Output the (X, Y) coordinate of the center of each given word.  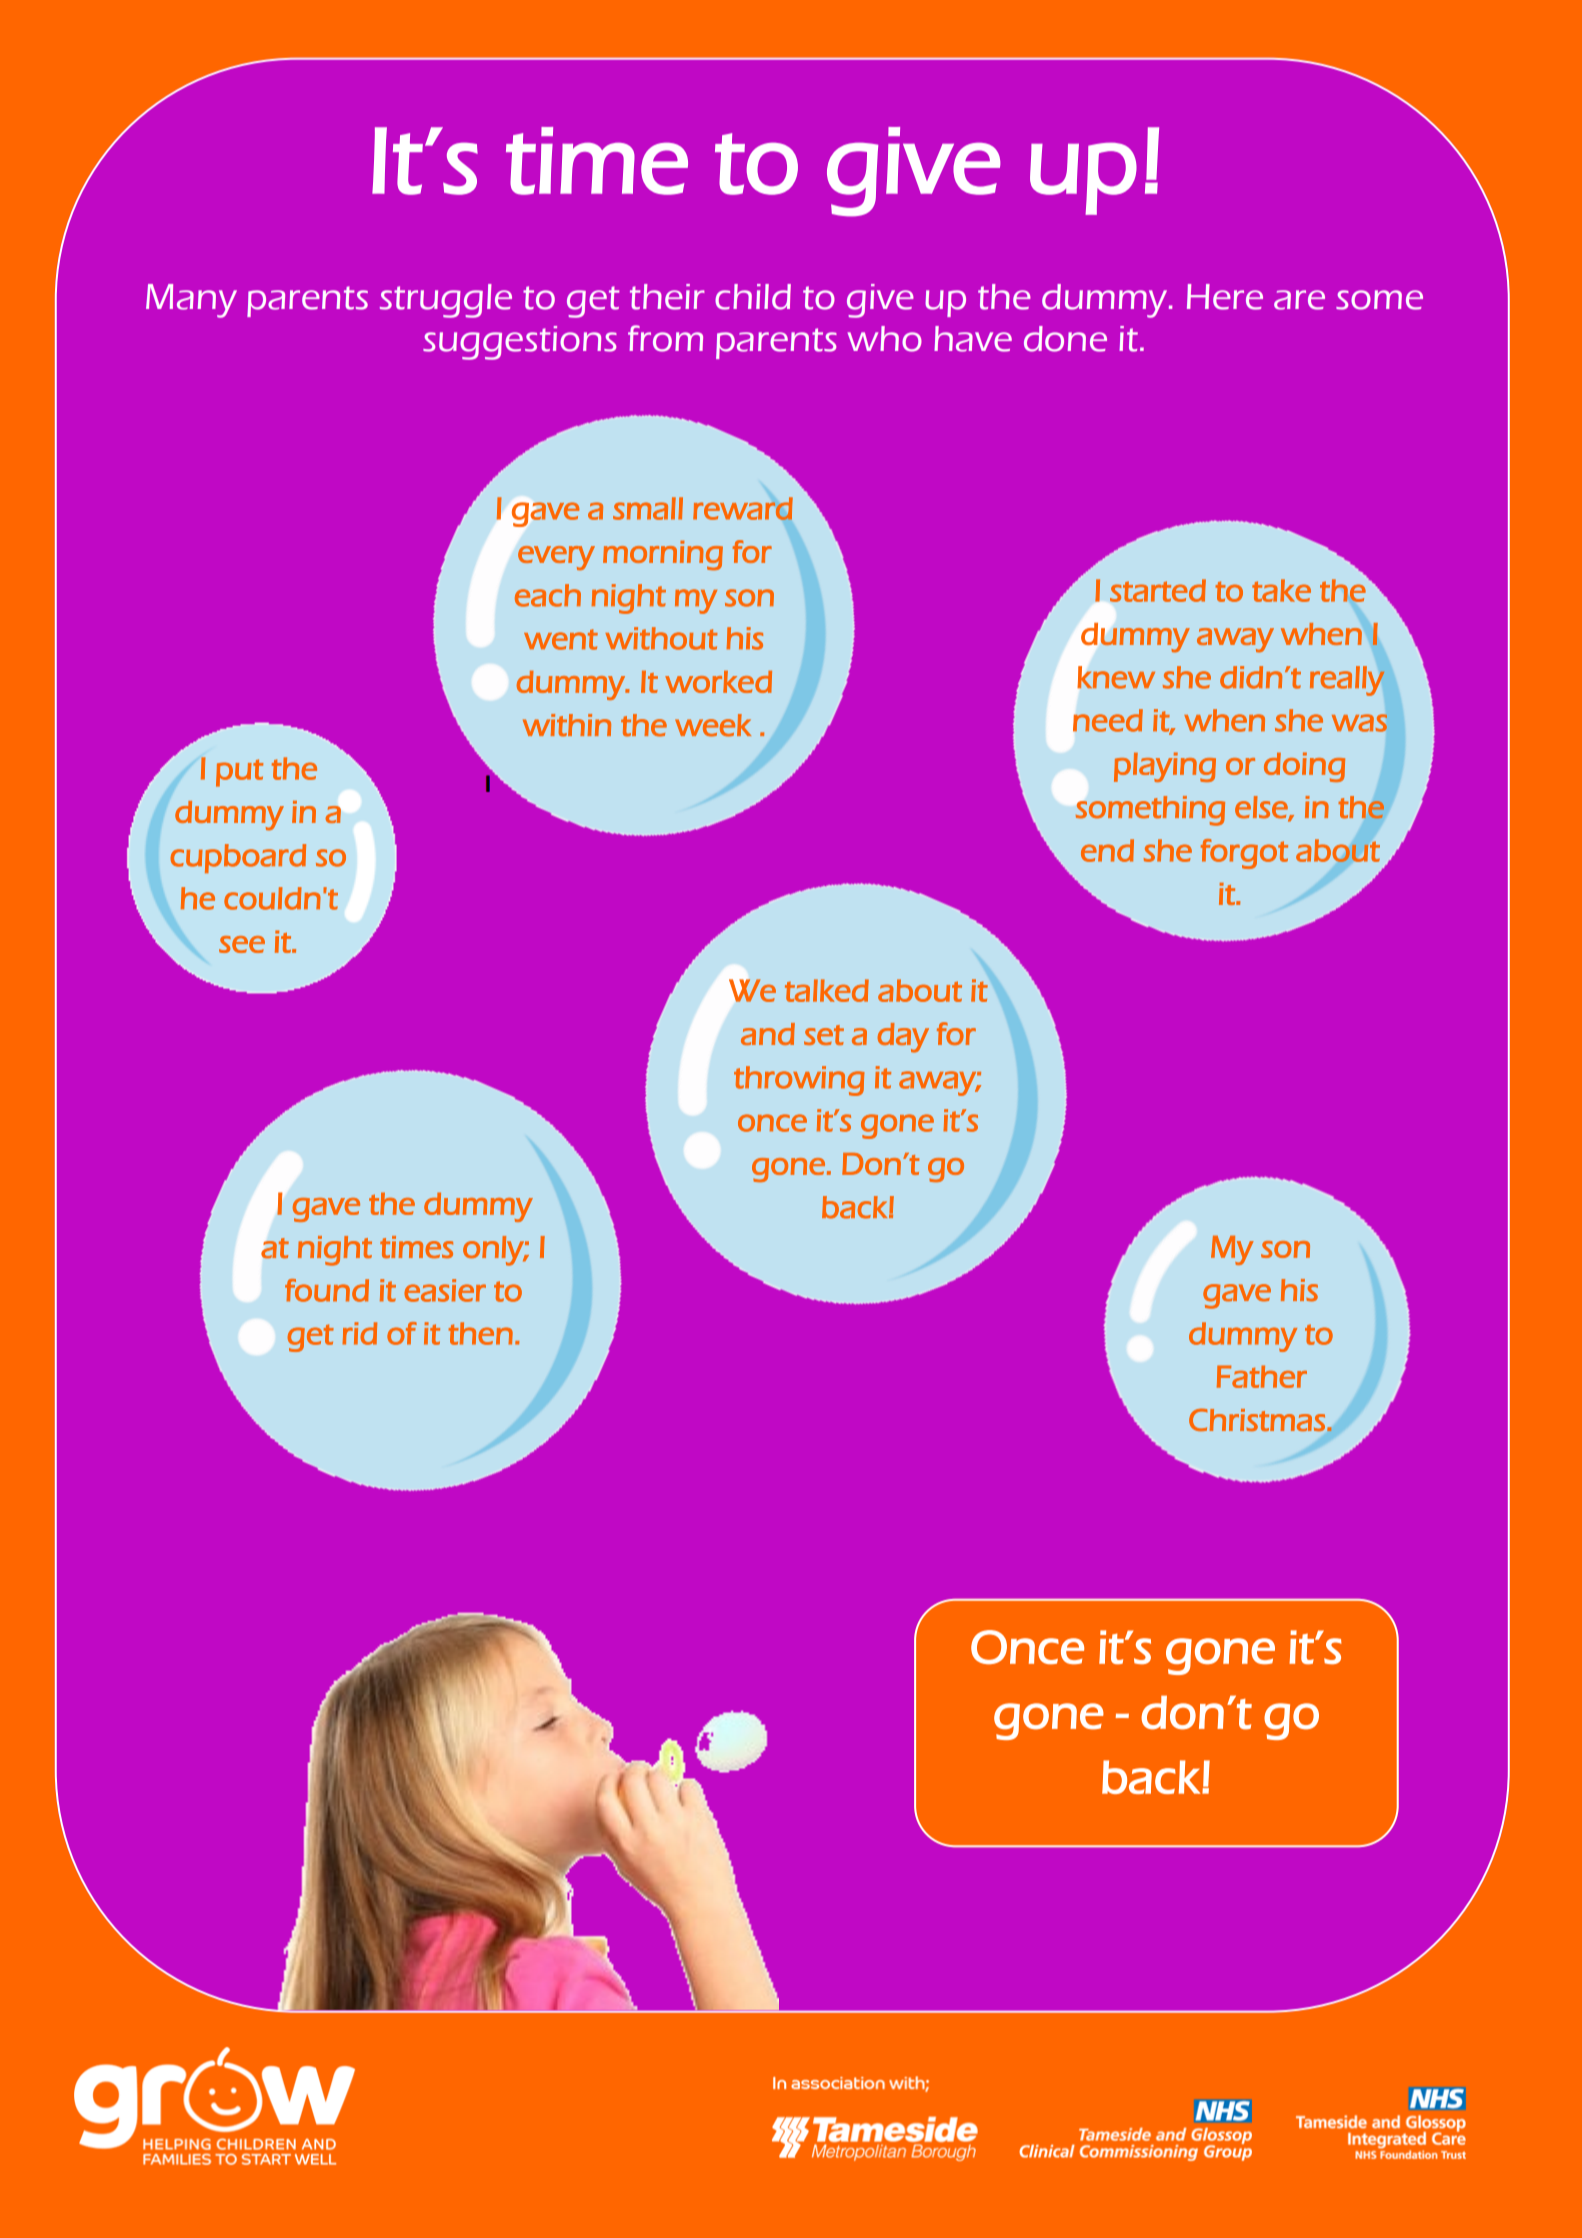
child (753, 297)
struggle (446, 301)
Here (1225, 297)
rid (359, 1333)
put (239, 773)
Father (1262, 1376)
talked (827, 990)
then (481, 1333)
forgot (1244, 854)
